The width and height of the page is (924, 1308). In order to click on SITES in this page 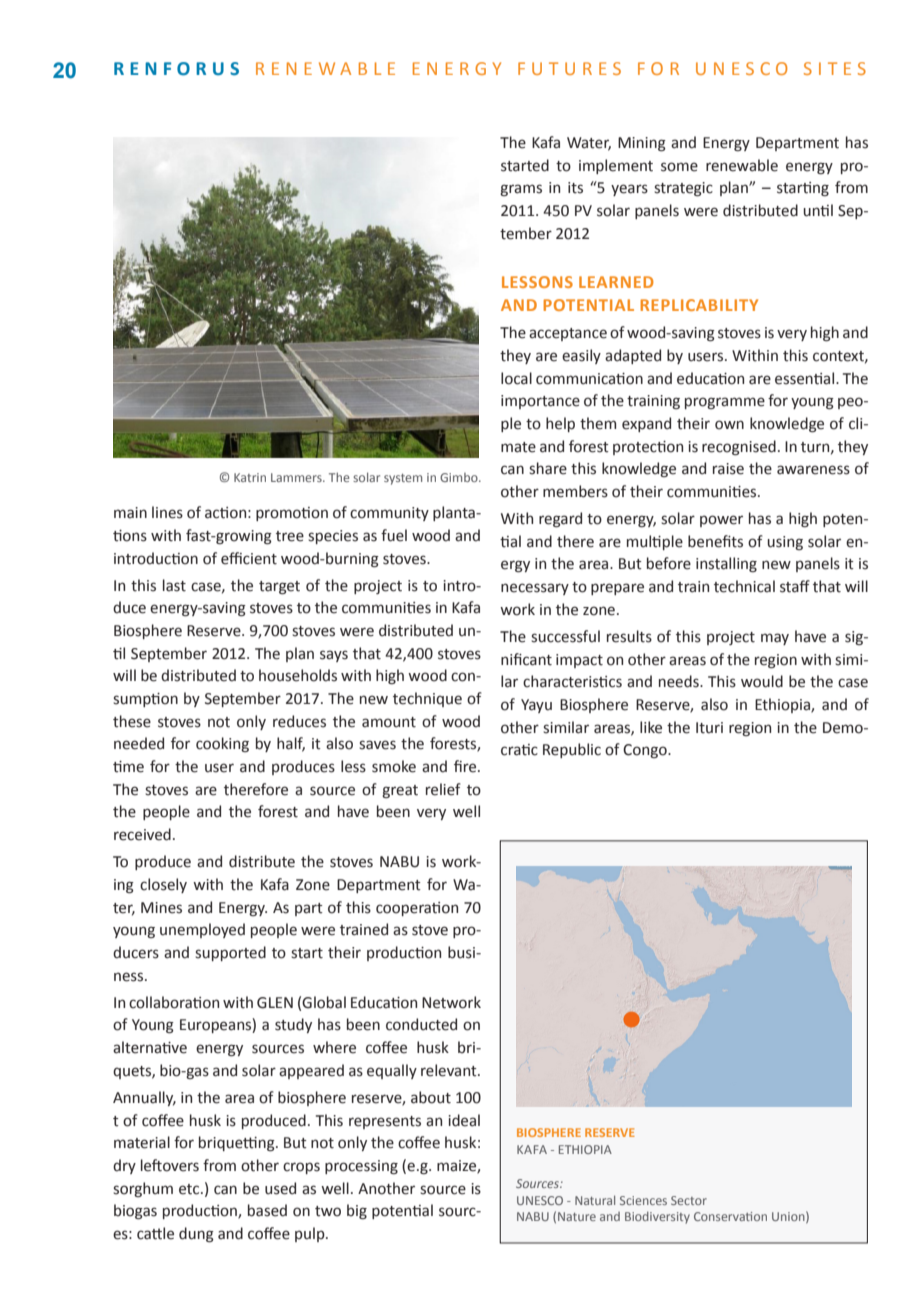, I will do `click(835, 68)`.
